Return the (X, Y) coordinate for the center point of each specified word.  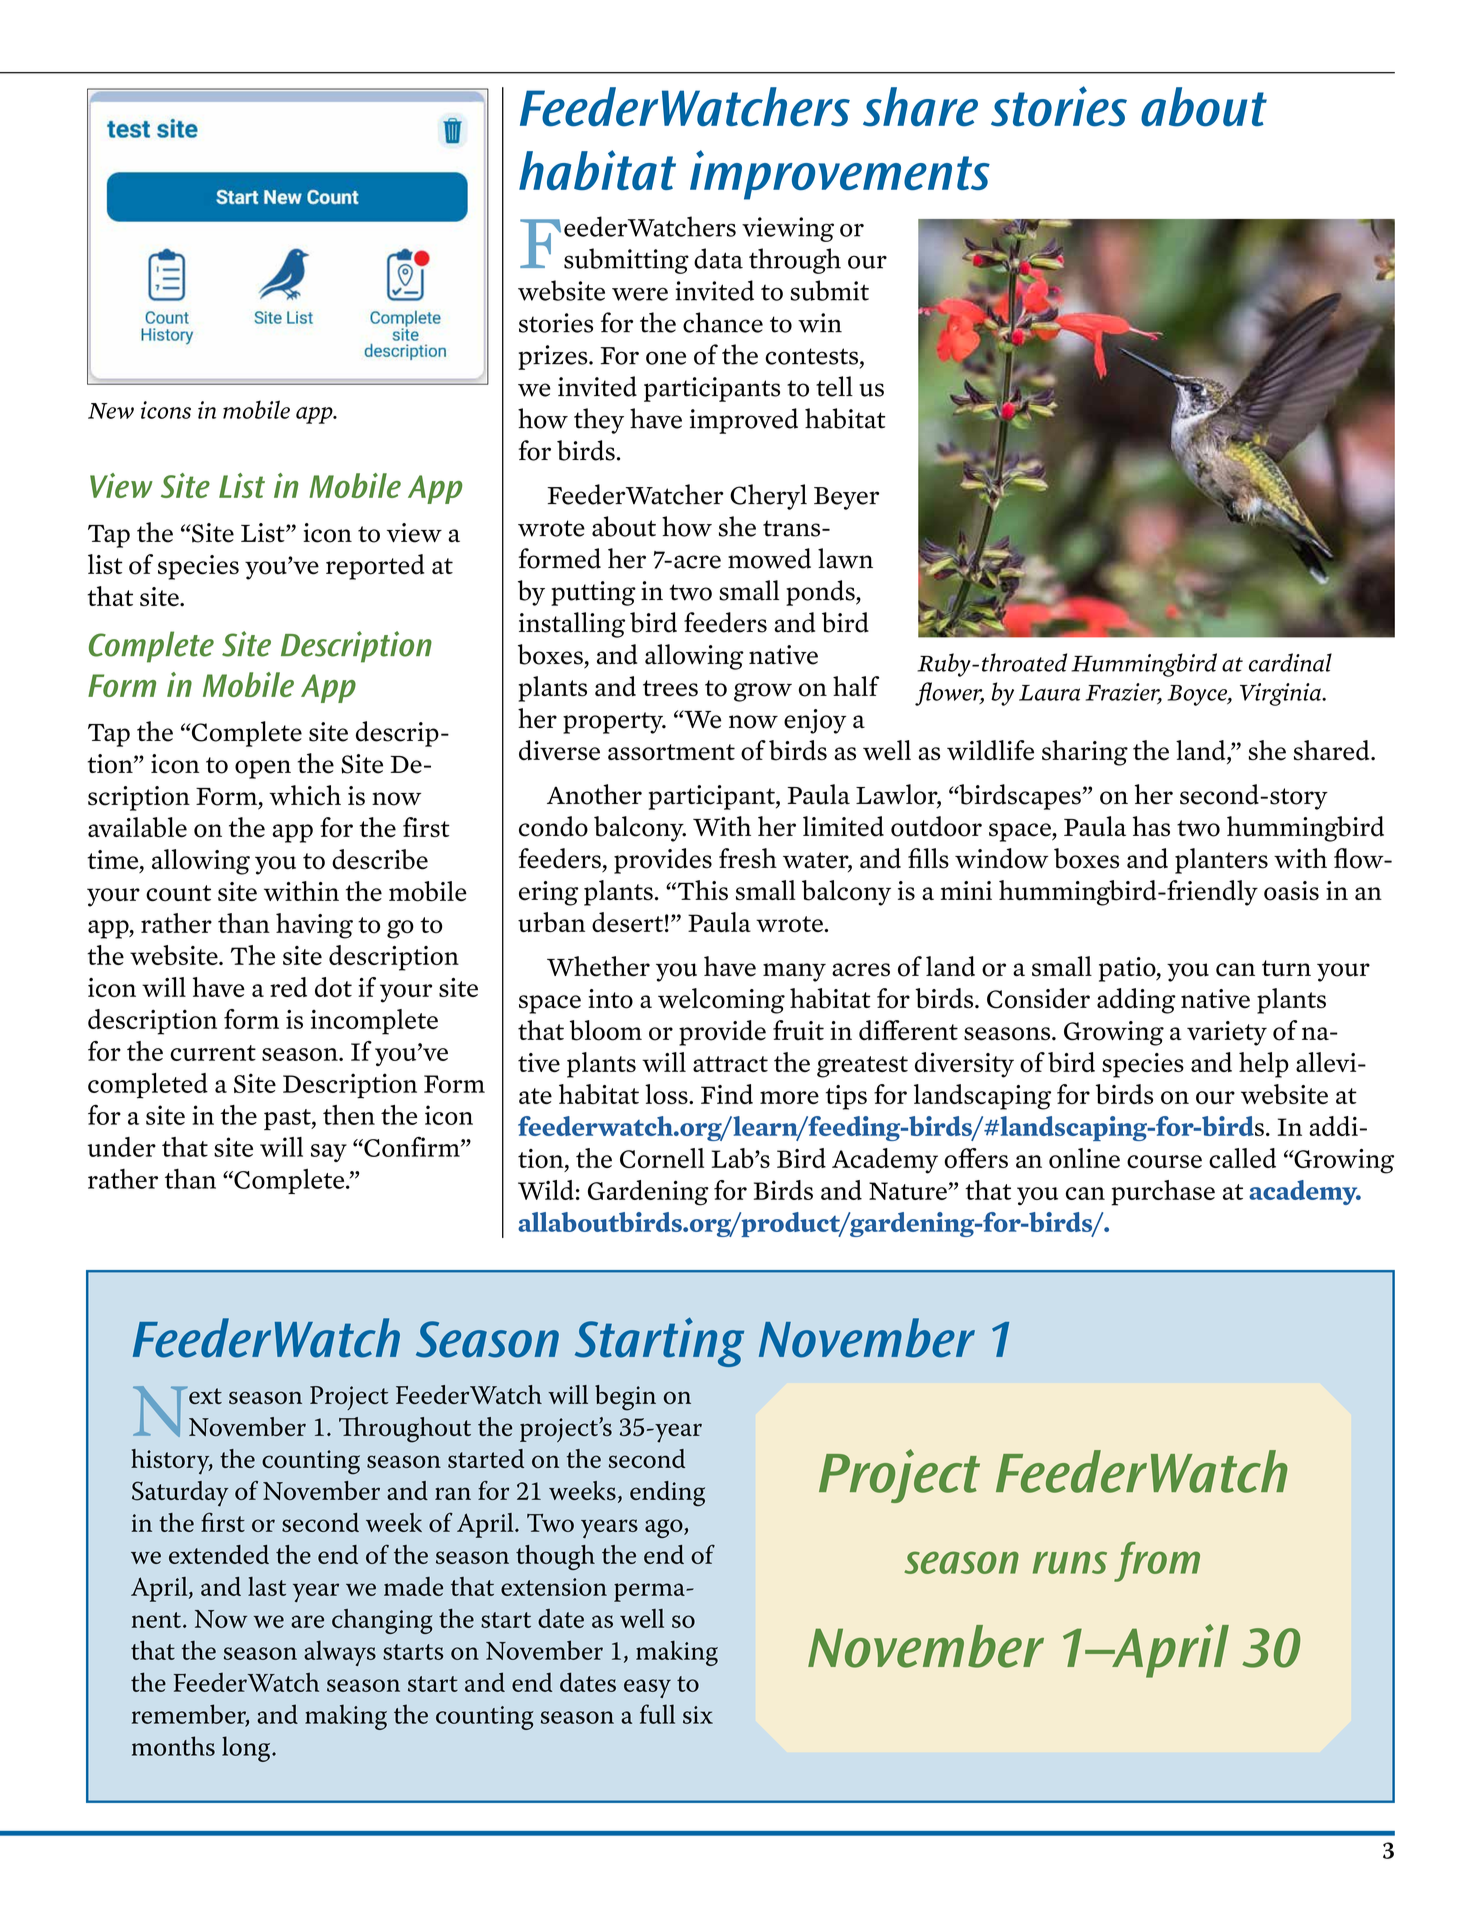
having (314, 926)
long (247, 1749)
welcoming (721, 1001)
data (718, 258)
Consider (1038, 998)
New (111, 411)
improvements (840, 175)
